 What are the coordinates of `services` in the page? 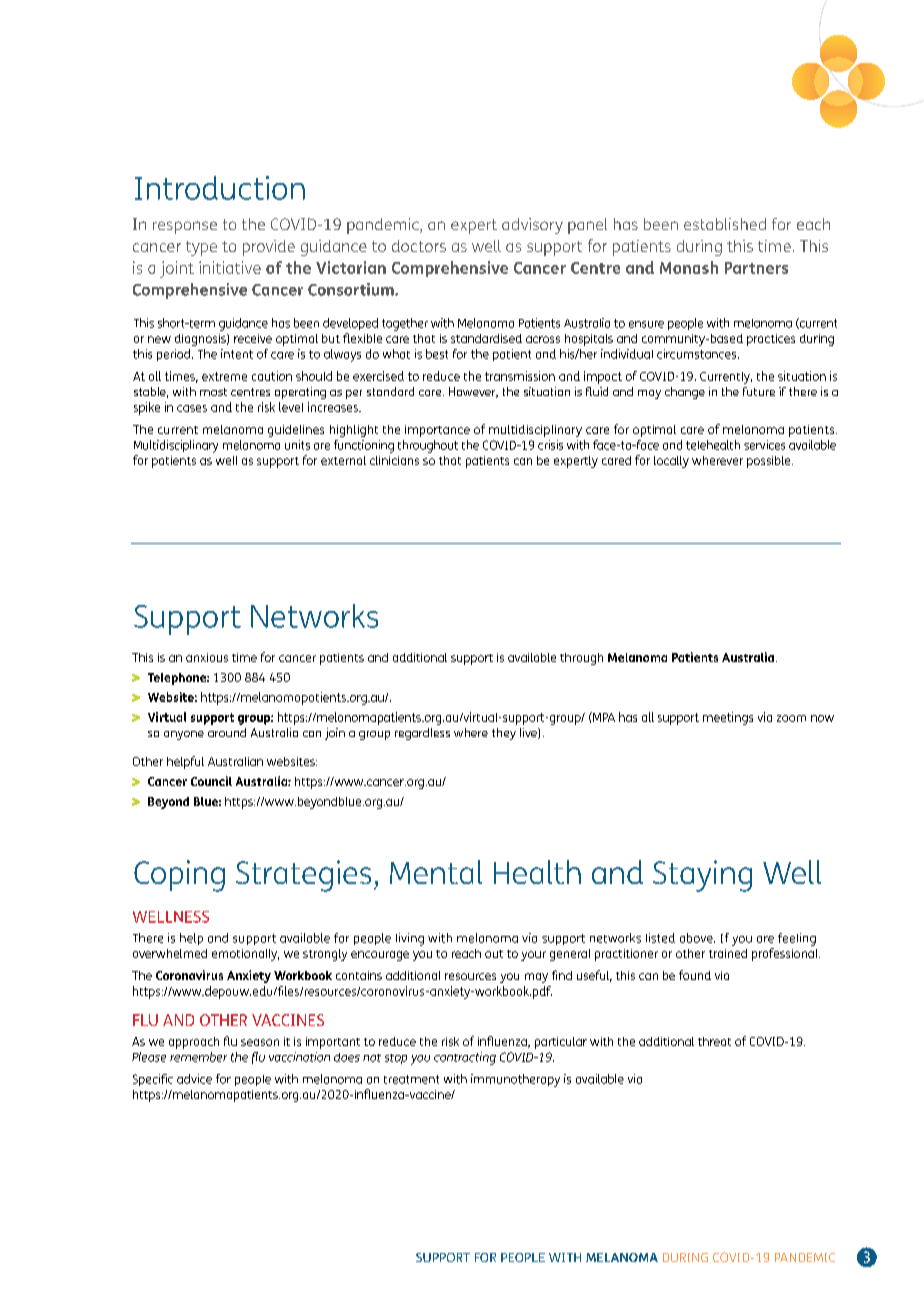 It's located at (764, 445).
